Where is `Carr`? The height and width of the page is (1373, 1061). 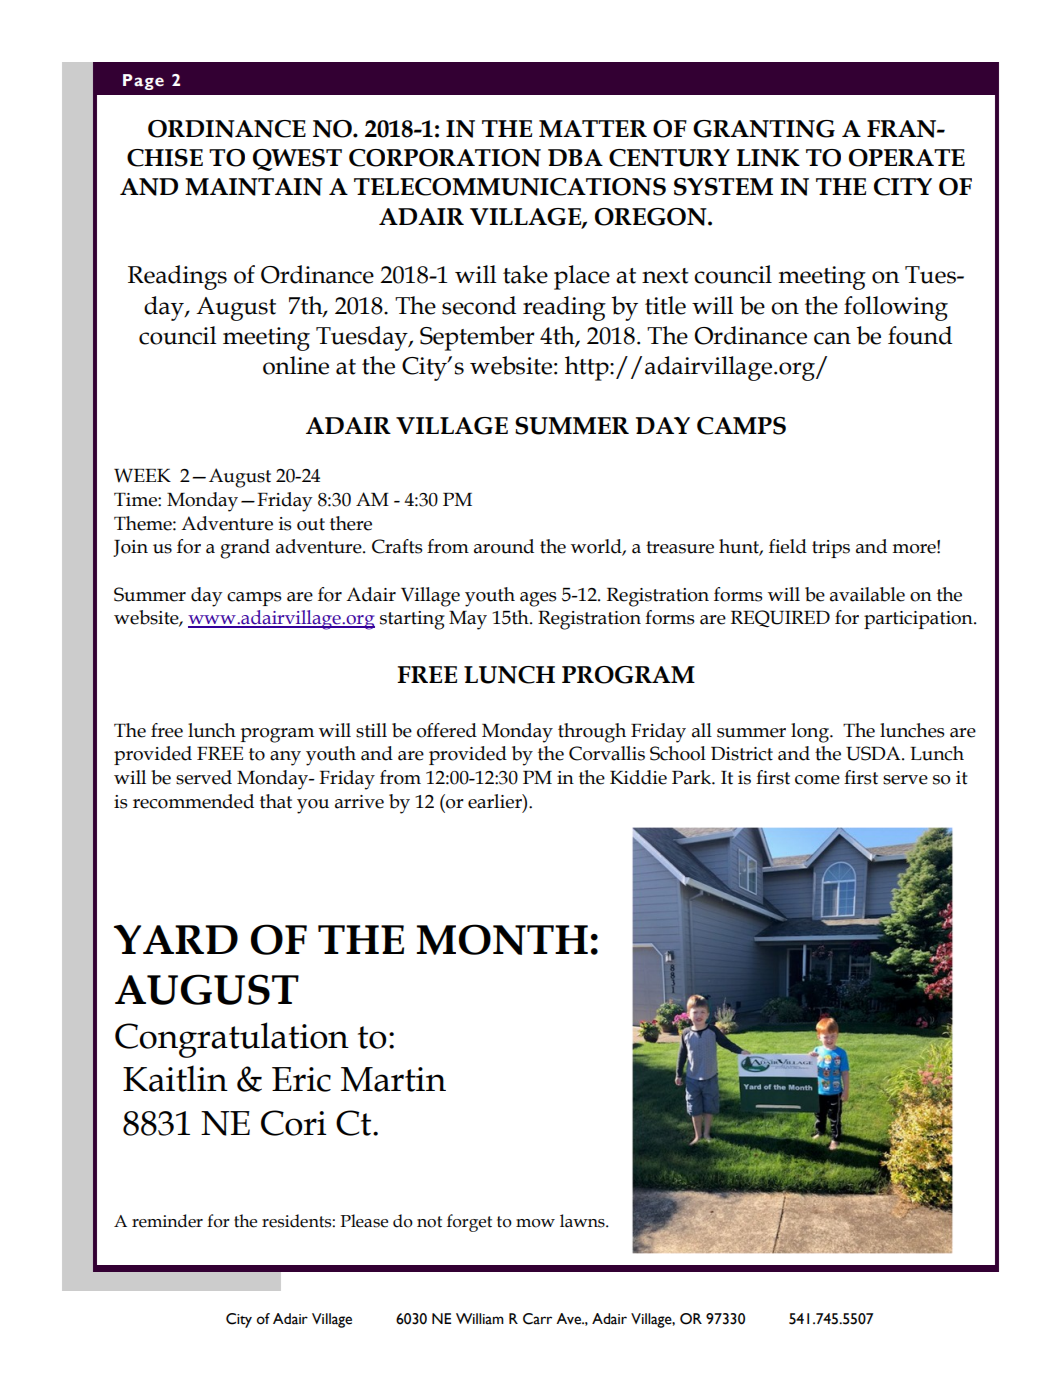
Carr is located at coordinates (537, 1319).
